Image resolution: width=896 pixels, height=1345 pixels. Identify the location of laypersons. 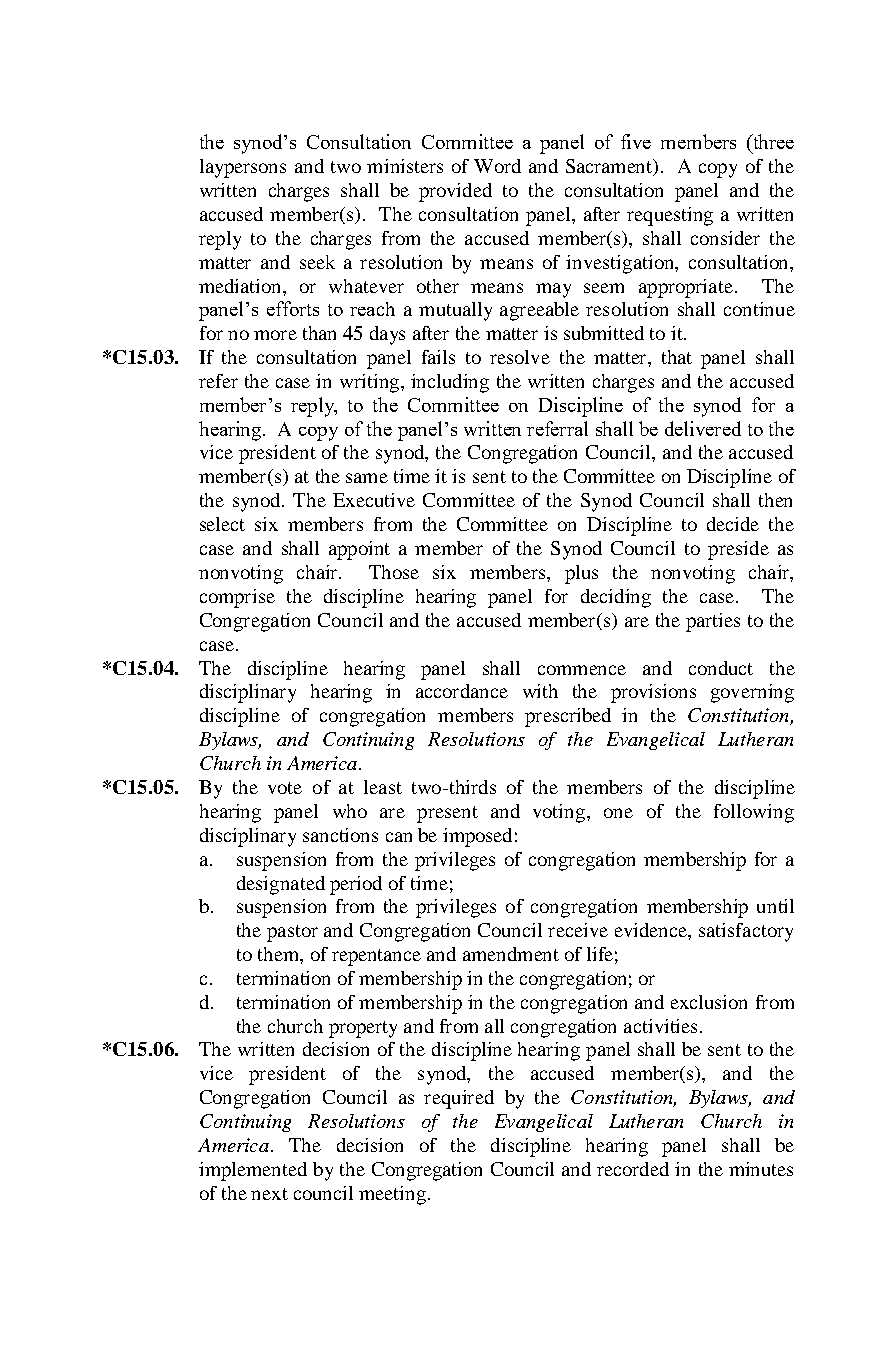
(243, 168).
